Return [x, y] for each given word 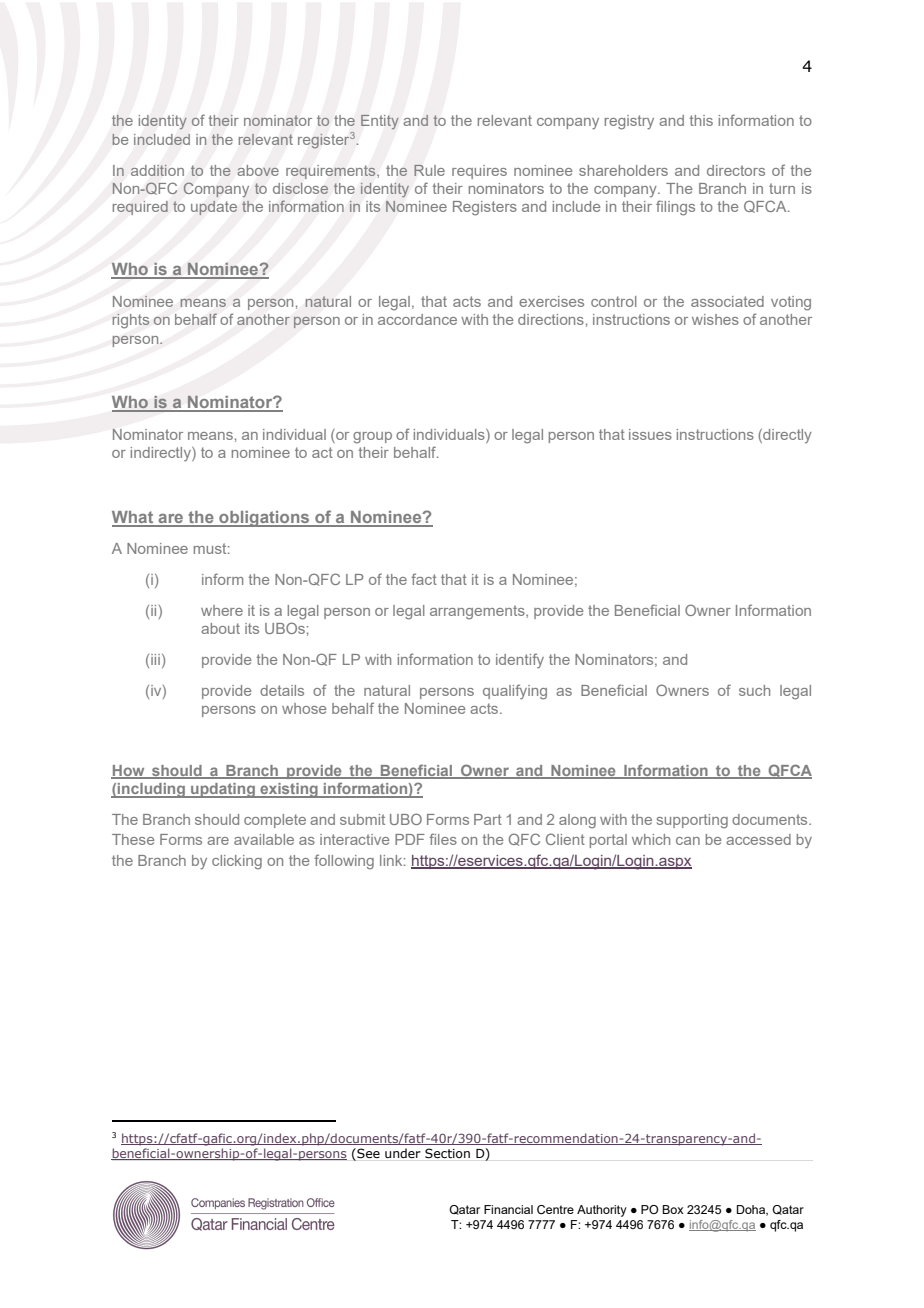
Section [447, 1153]
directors [736, 170]
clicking [237, 862]
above [258, 170]
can [688, 841]
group [372, 438]
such [754, 690]
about [220, 628]
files [443, 839]
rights [130, 321]
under [403, 1153]
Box [673, 1209]
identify [520, 660]
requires [479, 172]
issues [650, 434]
